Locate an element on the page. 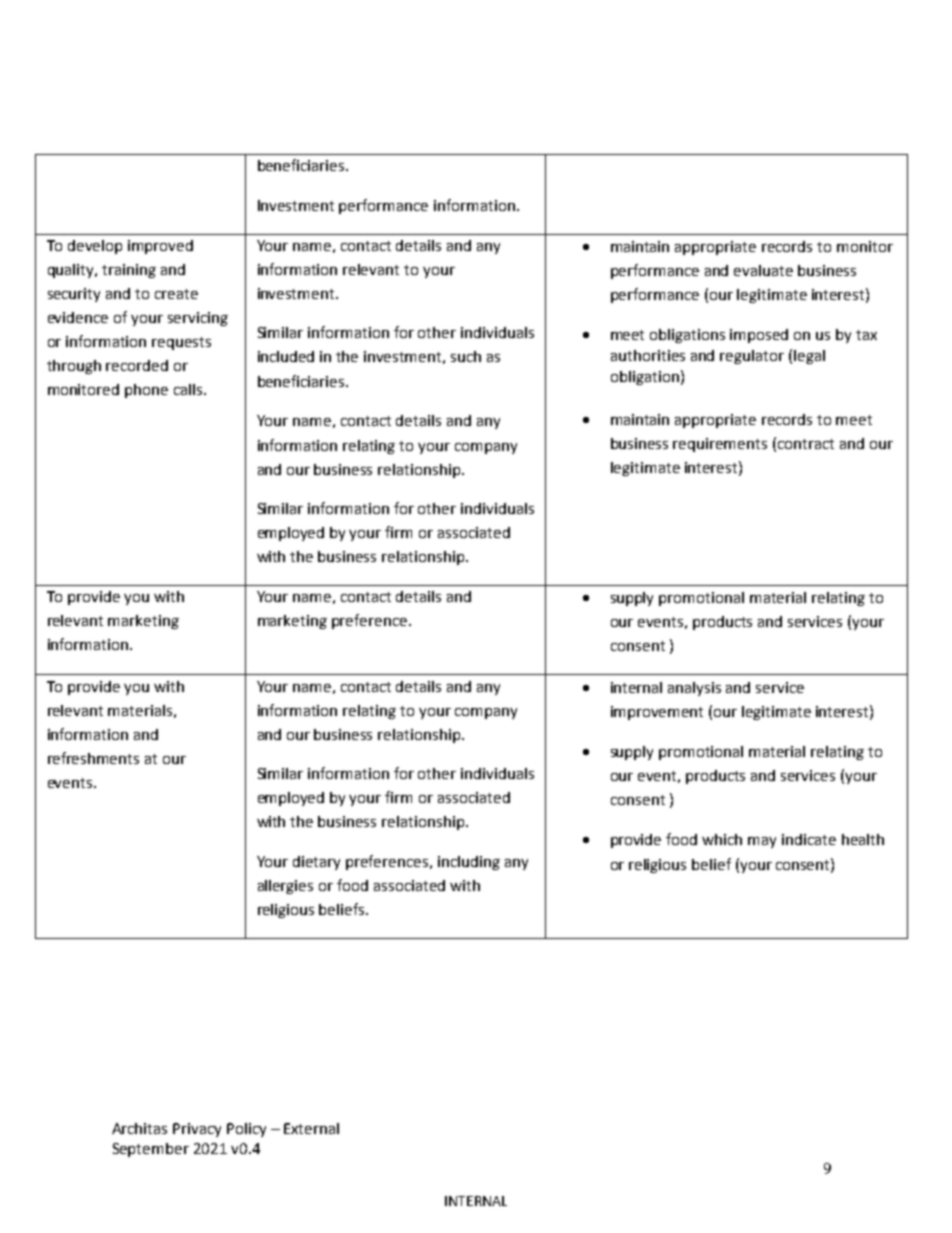 This image has width=952, height=1233. evaluate is located at coordinates (763, 270).
